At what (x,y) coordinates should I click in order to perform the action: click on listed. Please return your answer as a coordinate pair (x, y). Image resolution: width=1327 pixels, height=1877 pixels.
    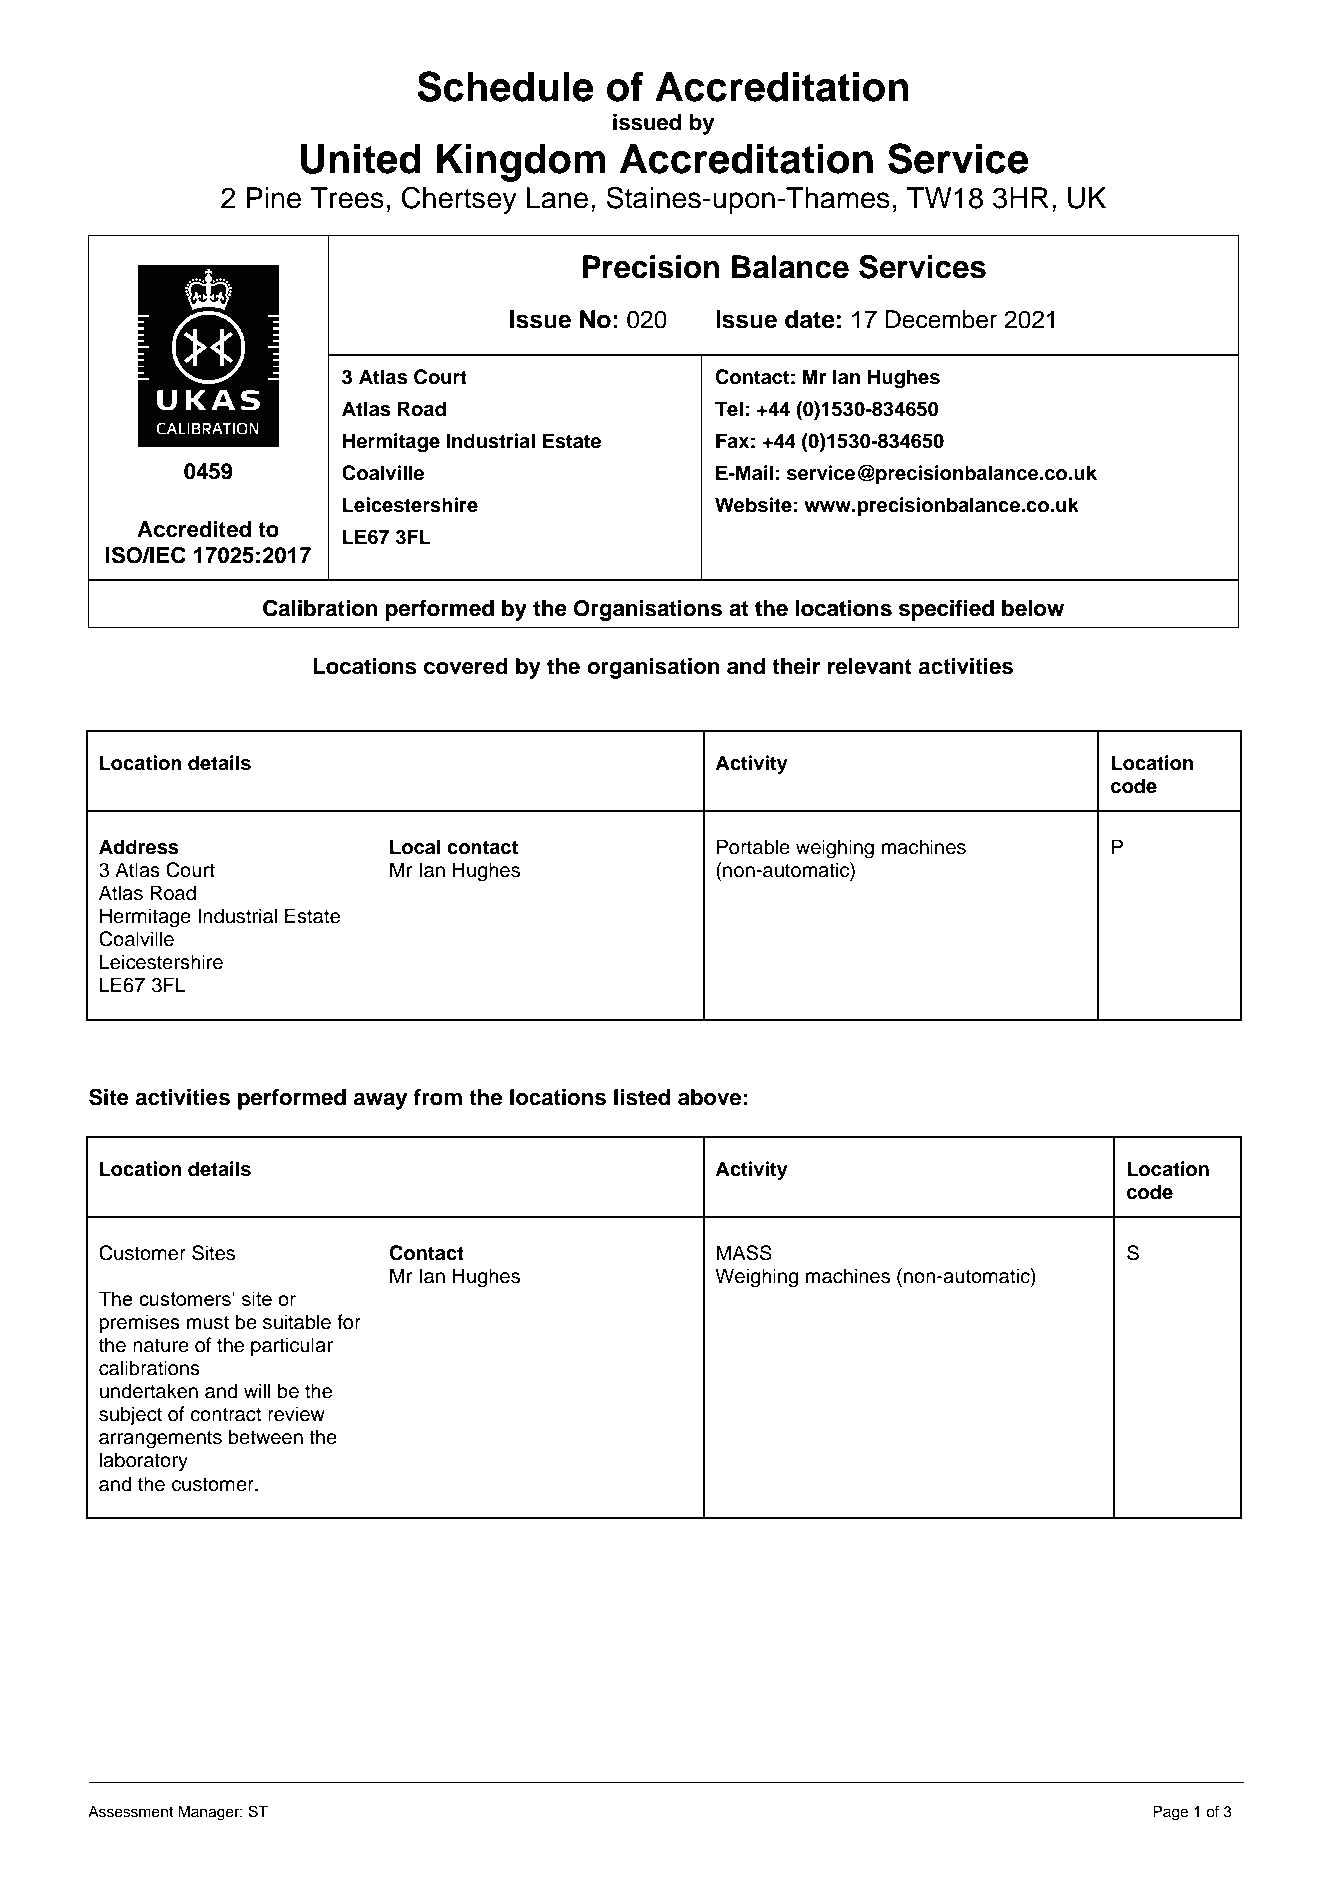
    Looking at the image, I should click on (642, 1097).
